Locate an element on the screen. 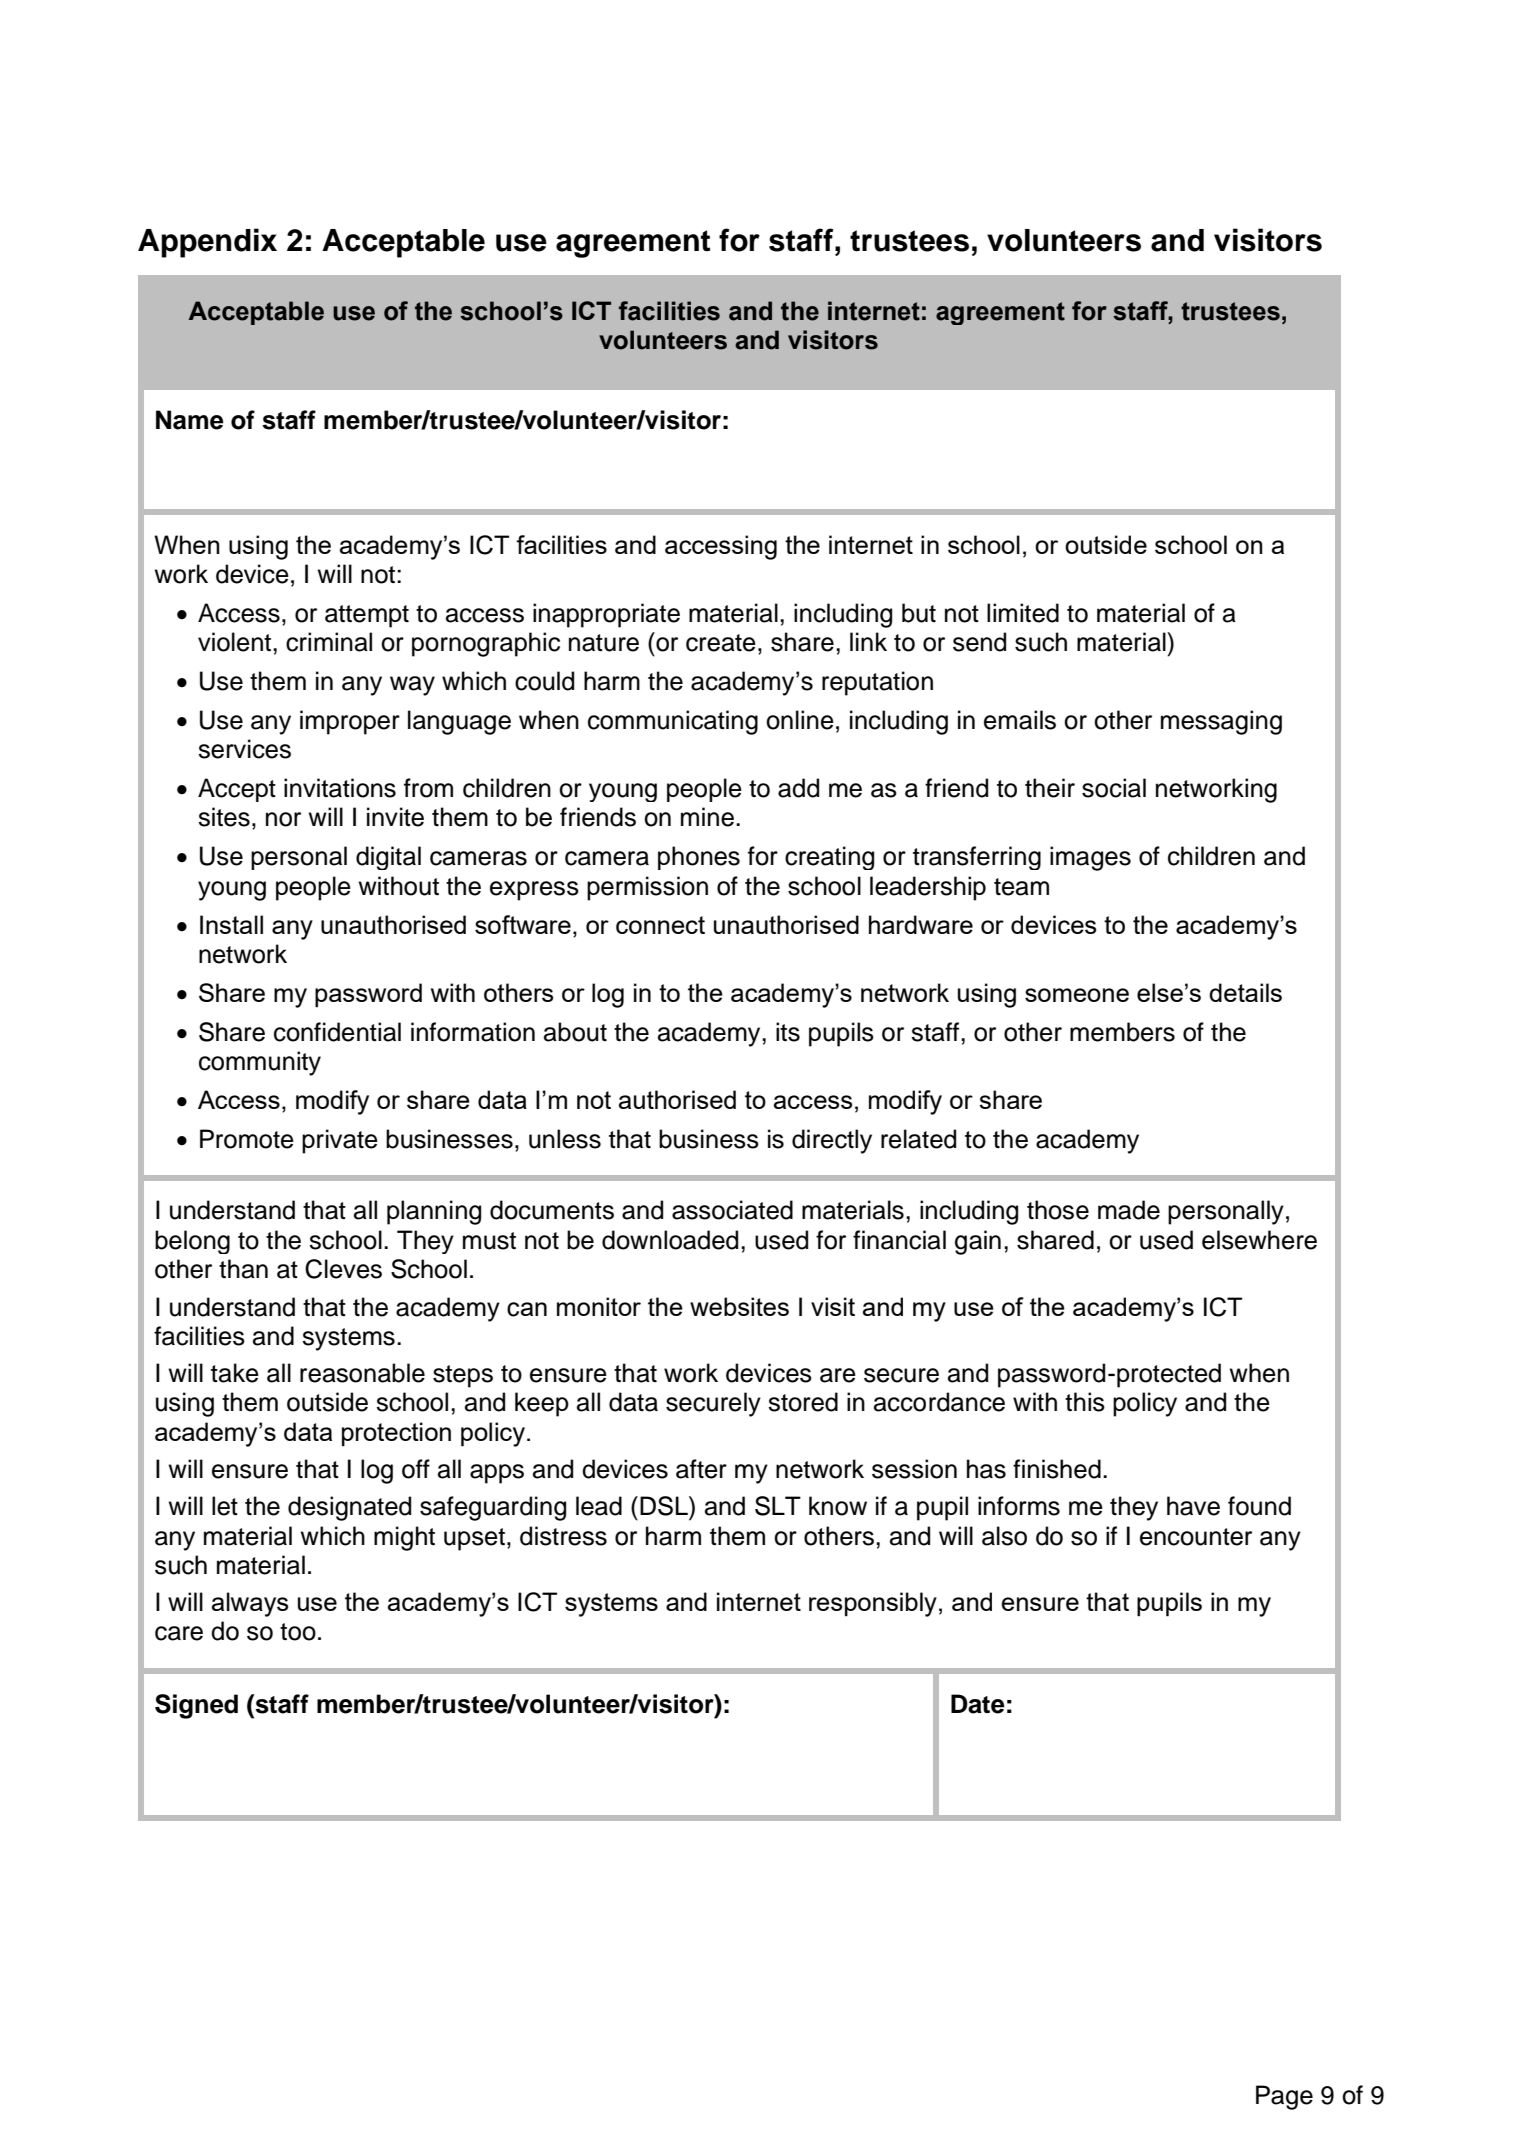 The width and height of the screenshot is (1522, 2154). limited is located at coordinates (1023, 613).
